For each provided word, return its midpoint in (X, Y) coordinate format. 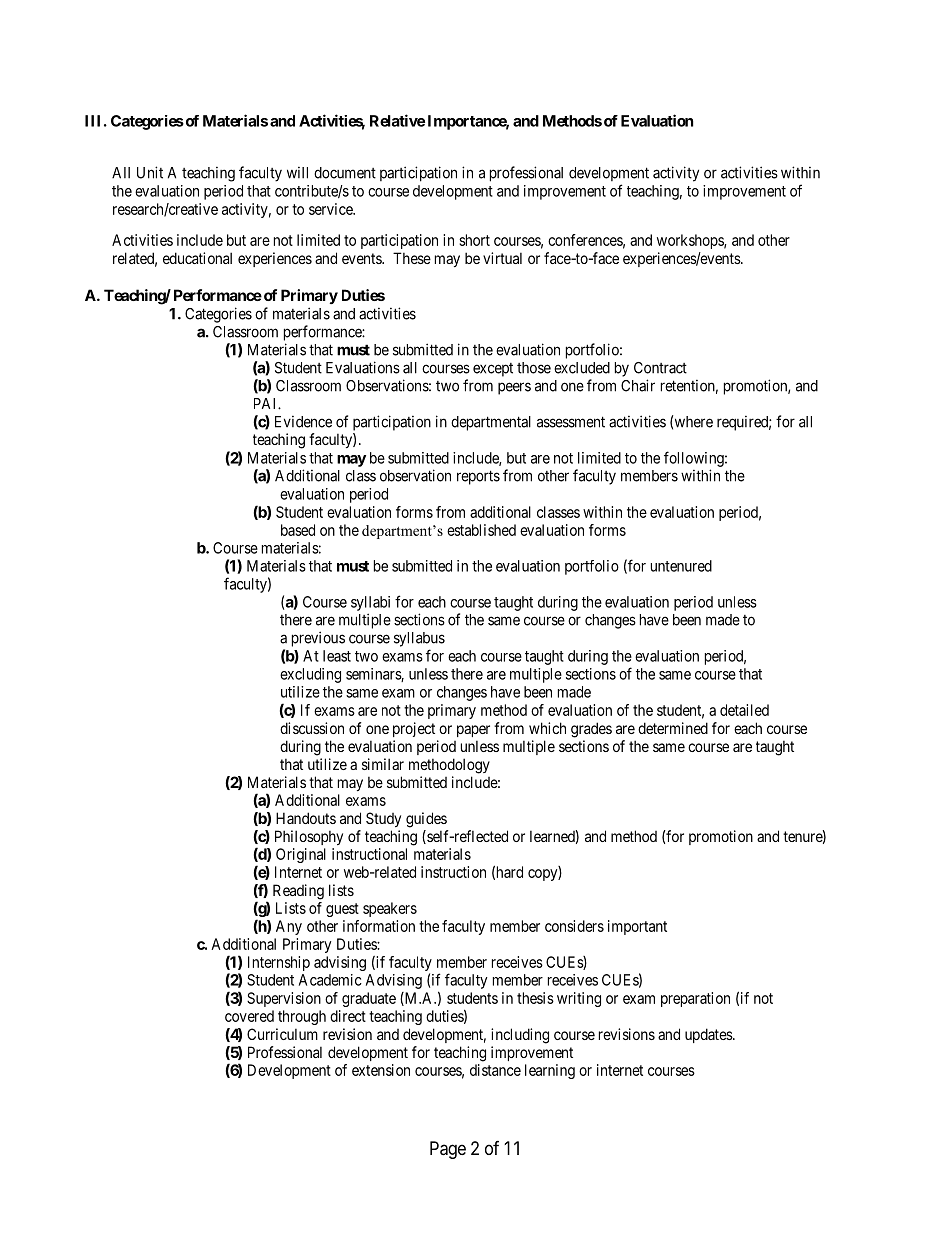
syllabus (419, 639)
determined (673, 728)
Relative (397, 120)
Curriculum (282, 1034)
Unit (150, 172)
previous (318, 639)
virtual (502, 258)
